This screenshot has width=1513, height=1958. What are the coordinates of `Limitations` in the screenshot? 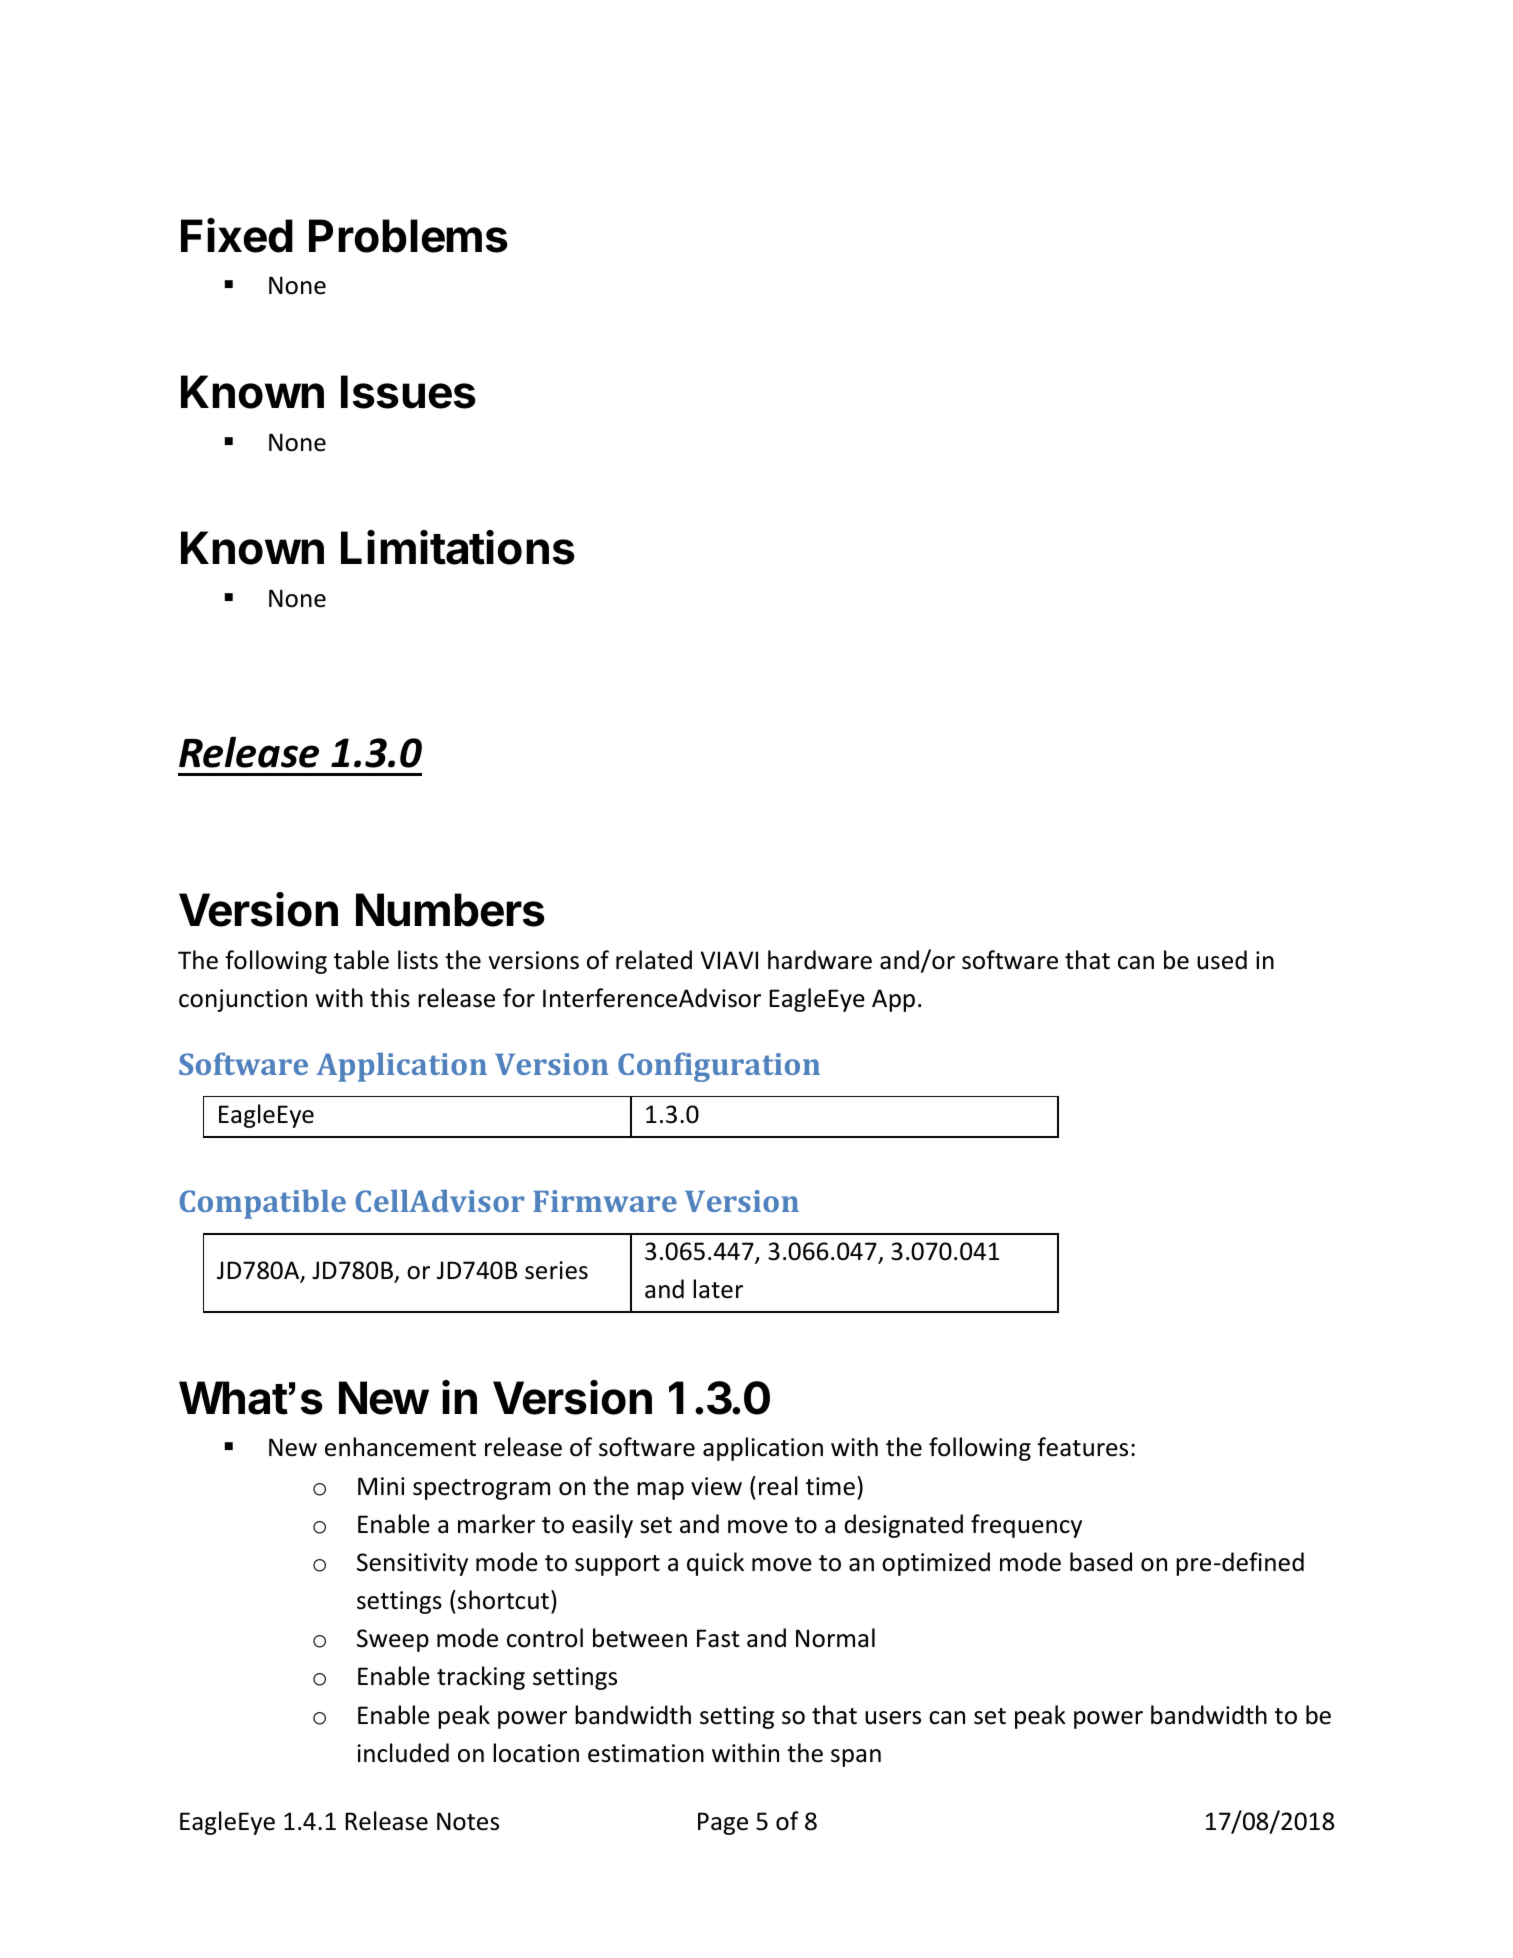 It's located at (458, 547).
